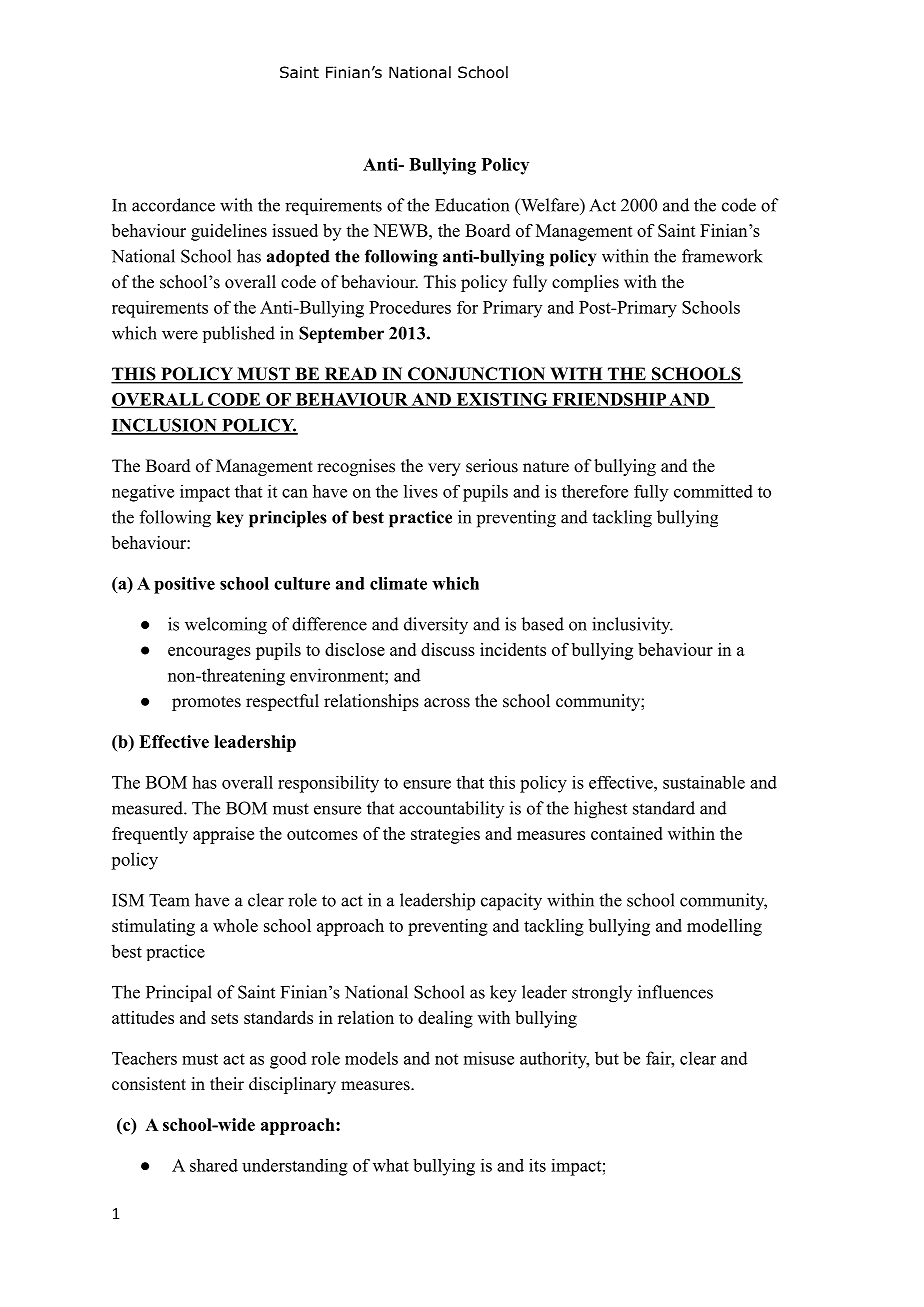 Image resolution: width=924 pixels, height=1307 pixels. Describe the element at coordinates (401, 230) in the page. I see `NEWB` at that location.
